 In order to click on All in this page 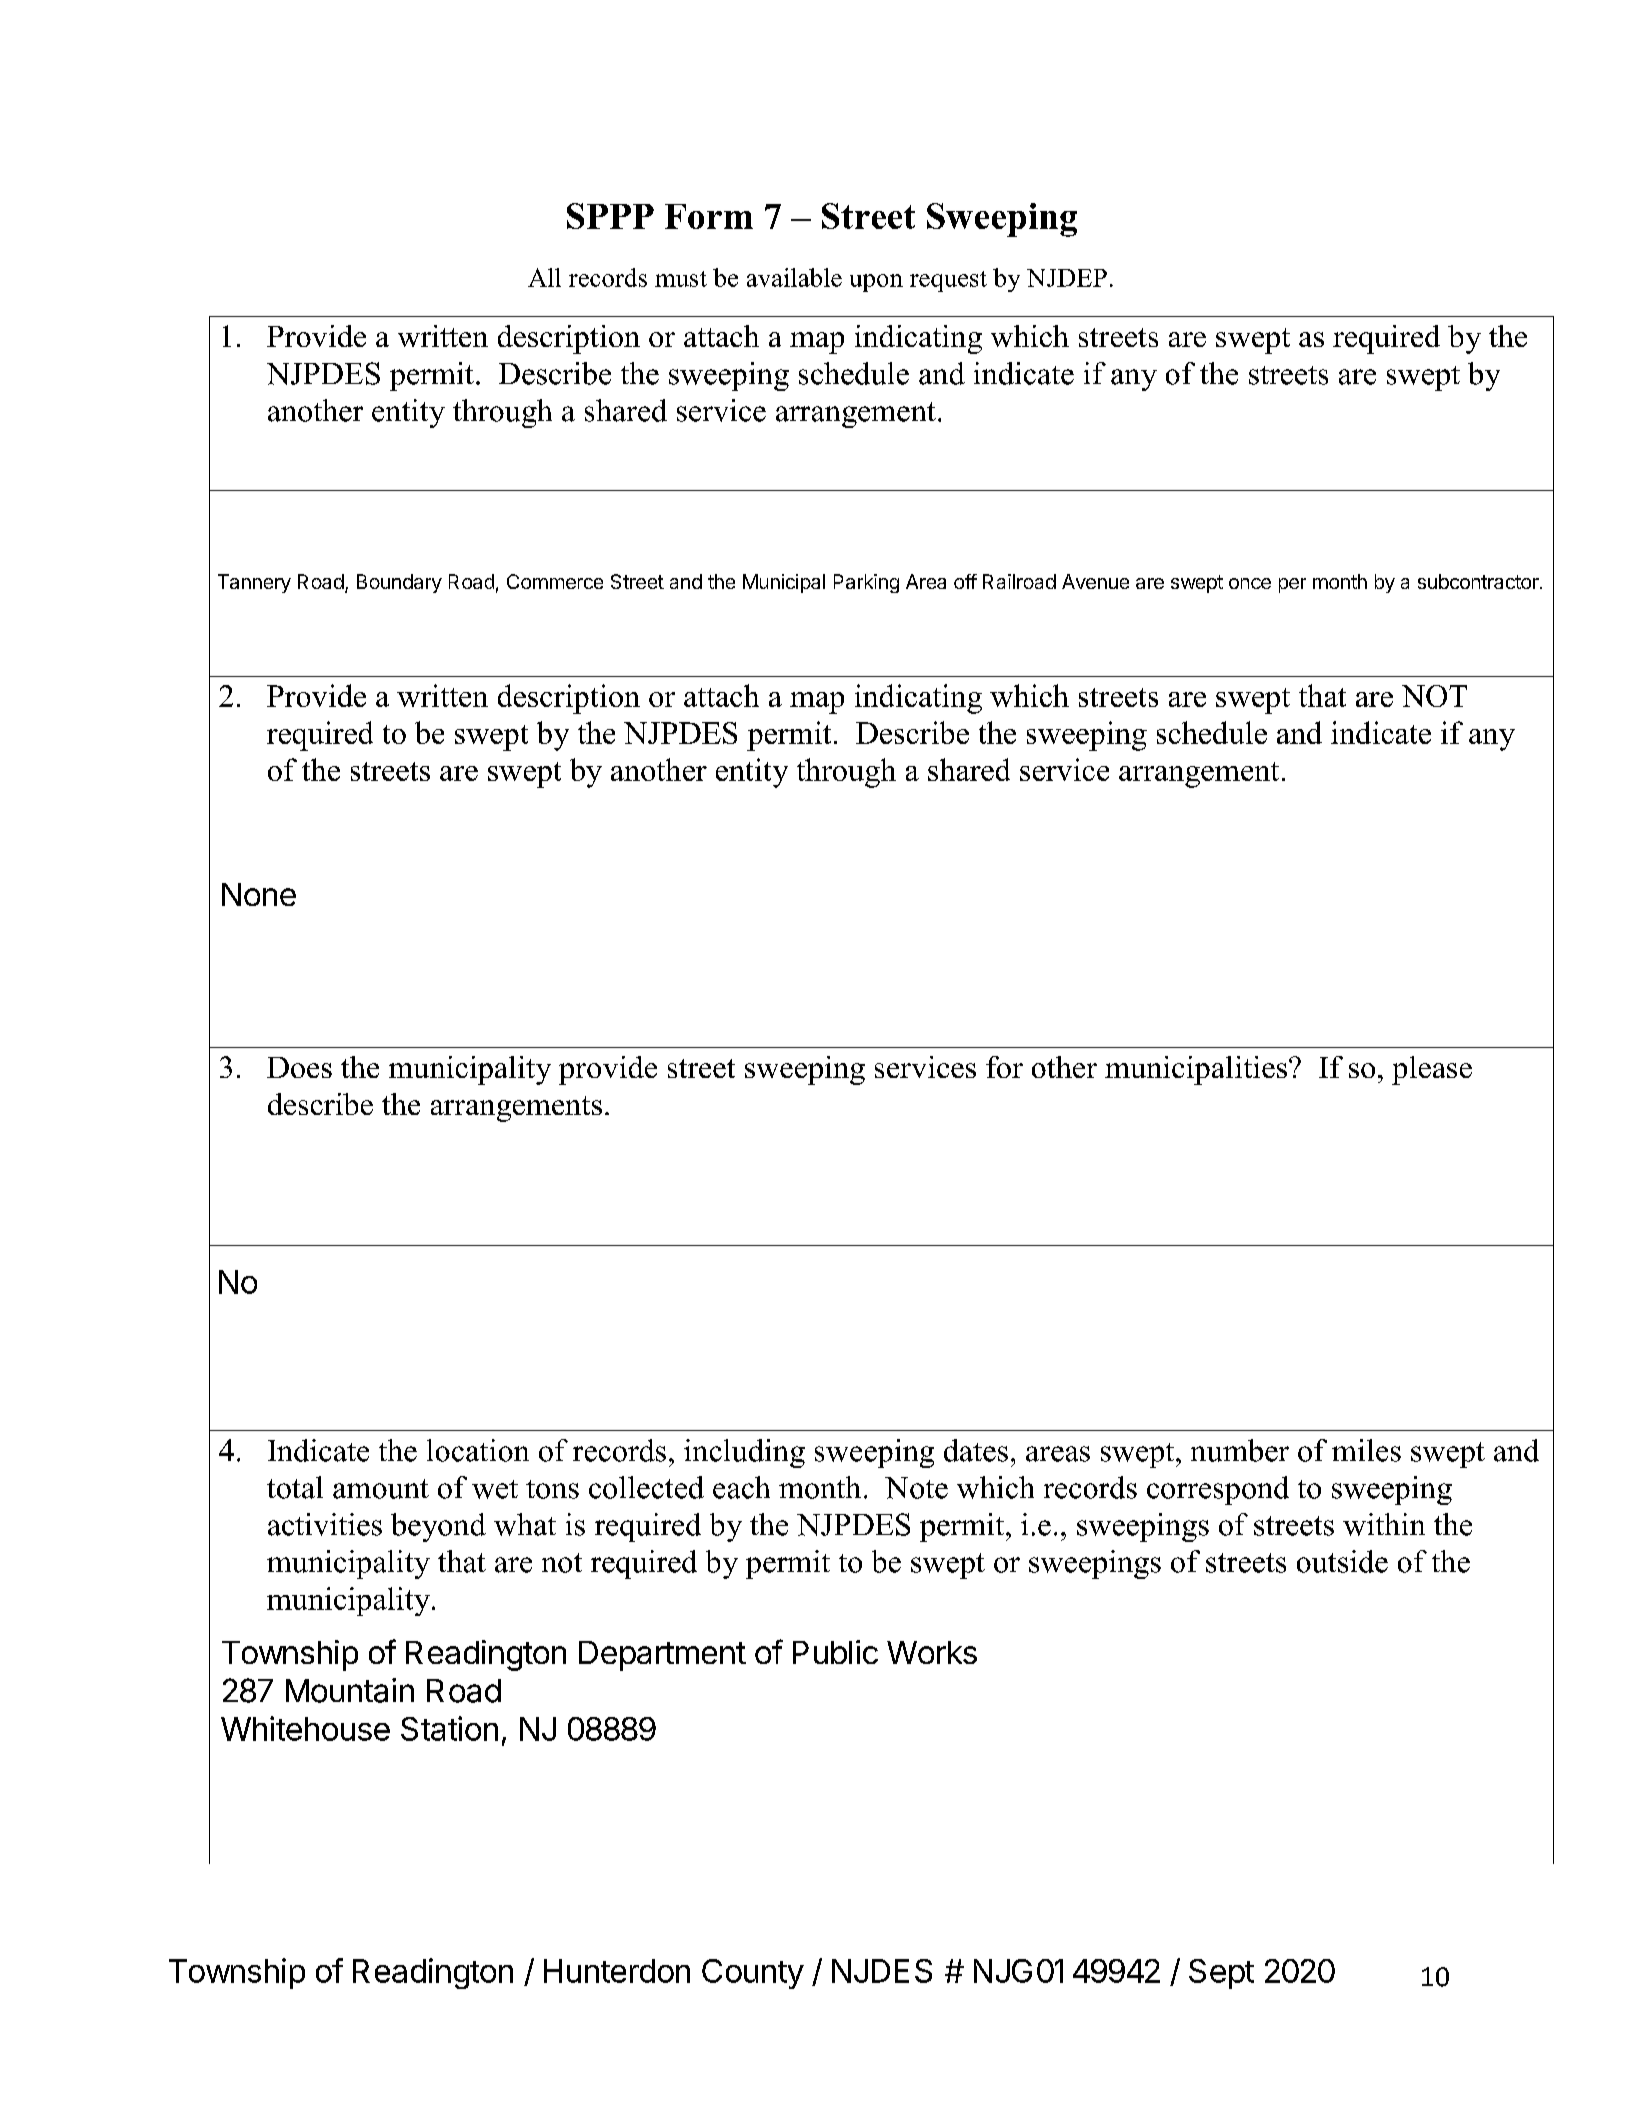, I will do `click(544, 277)`.
